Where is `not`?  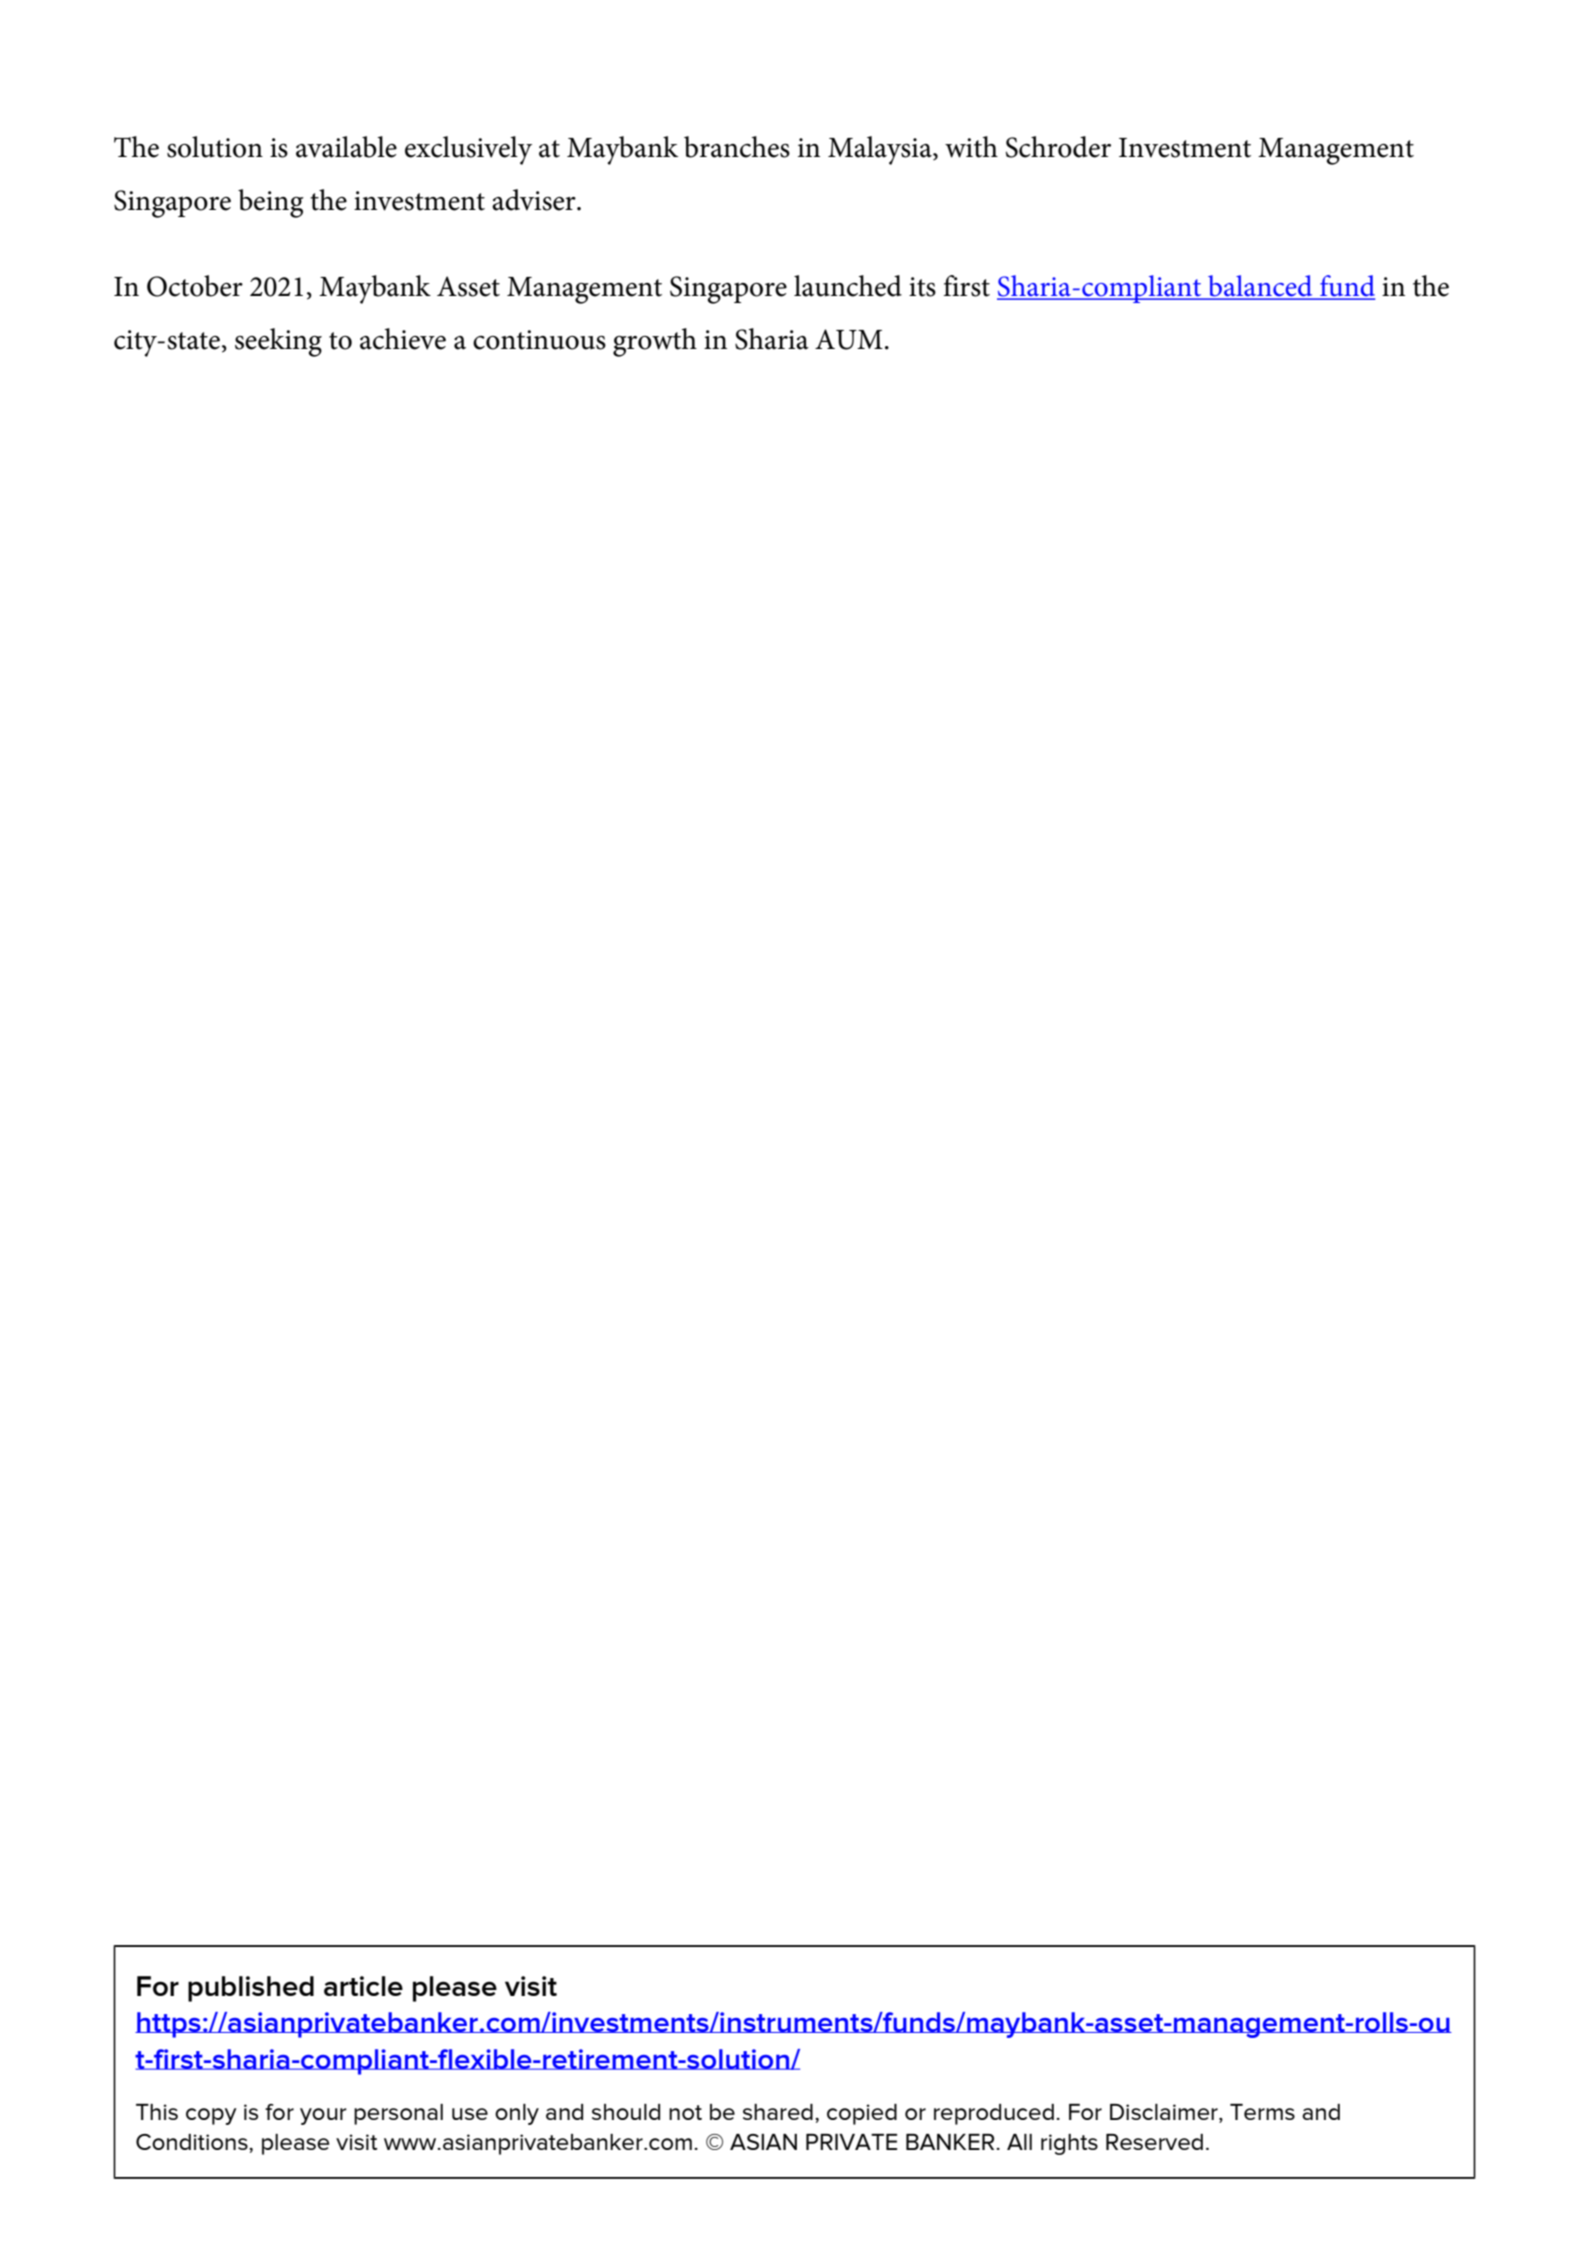
not is located at coordinates (685, 2112).
